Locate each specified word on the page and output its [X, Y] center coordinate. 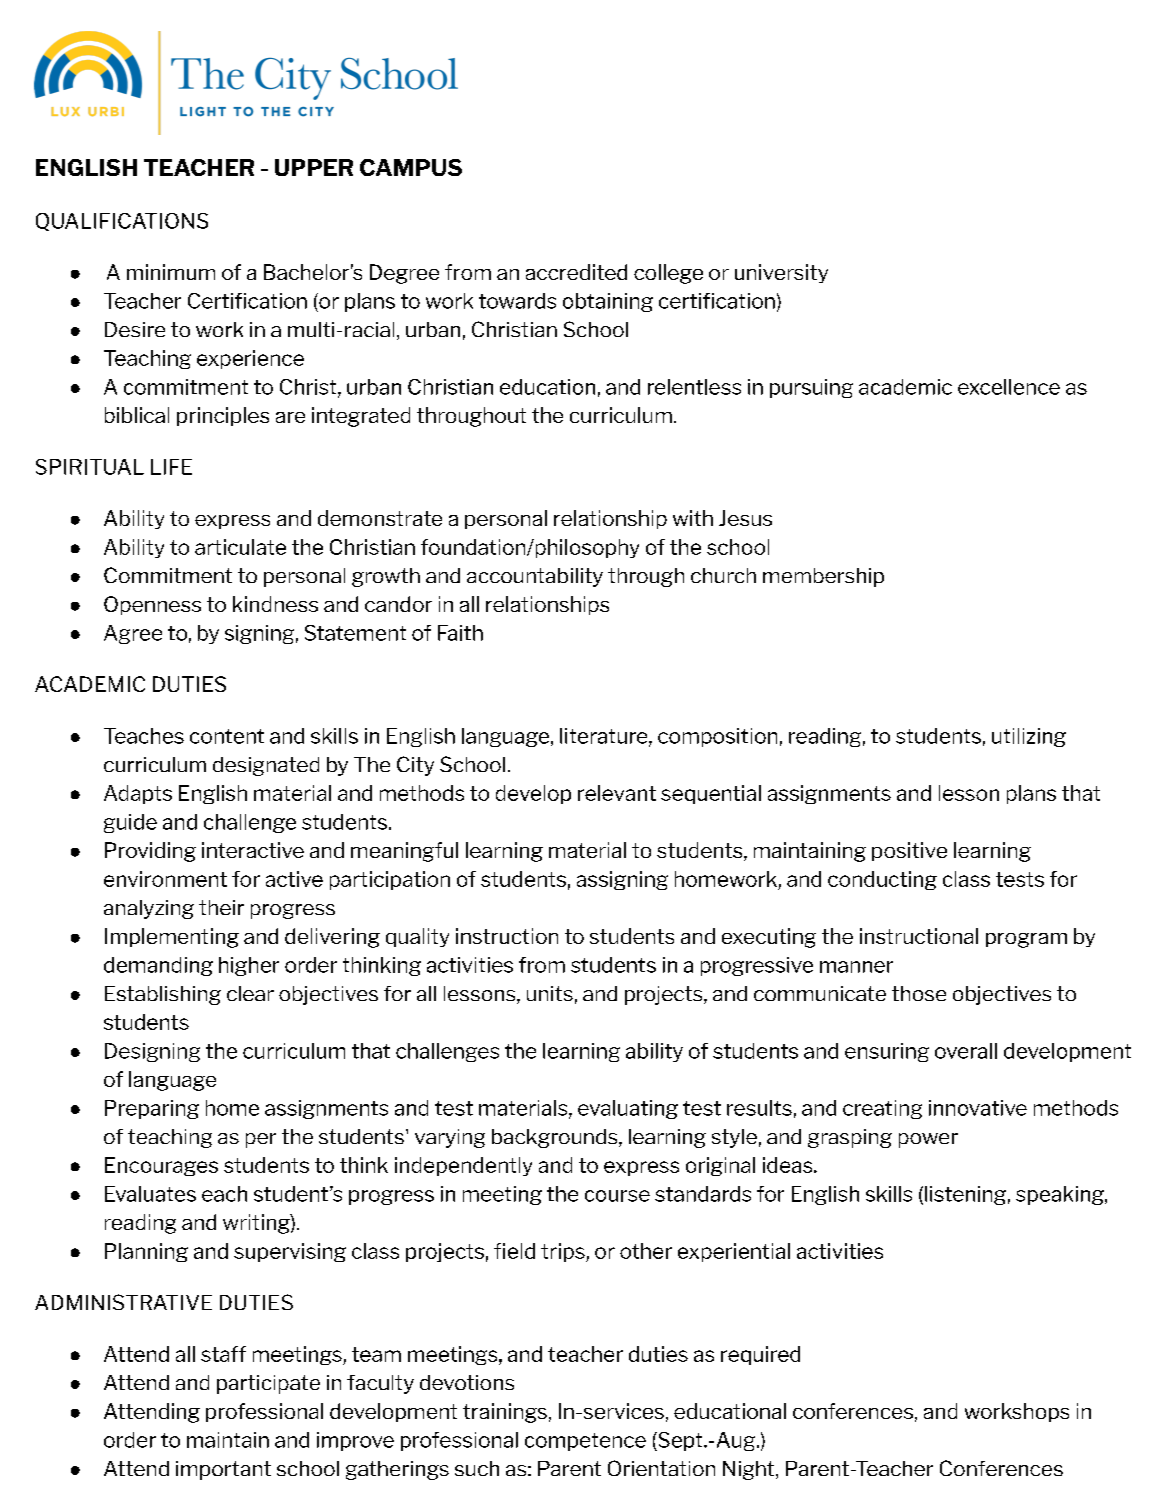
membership [823, 577]
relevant [617, 793]
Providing [150, 852]
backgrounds [556, 1138]
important [223, 1470]
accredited [576, 272]
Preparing [152, 1109]
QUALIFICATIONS [122, 222]
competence [585, 1442]
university [781, 273]
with [693, 518]
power [928, 1140]
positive [909, 851]
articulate [240, 547]
